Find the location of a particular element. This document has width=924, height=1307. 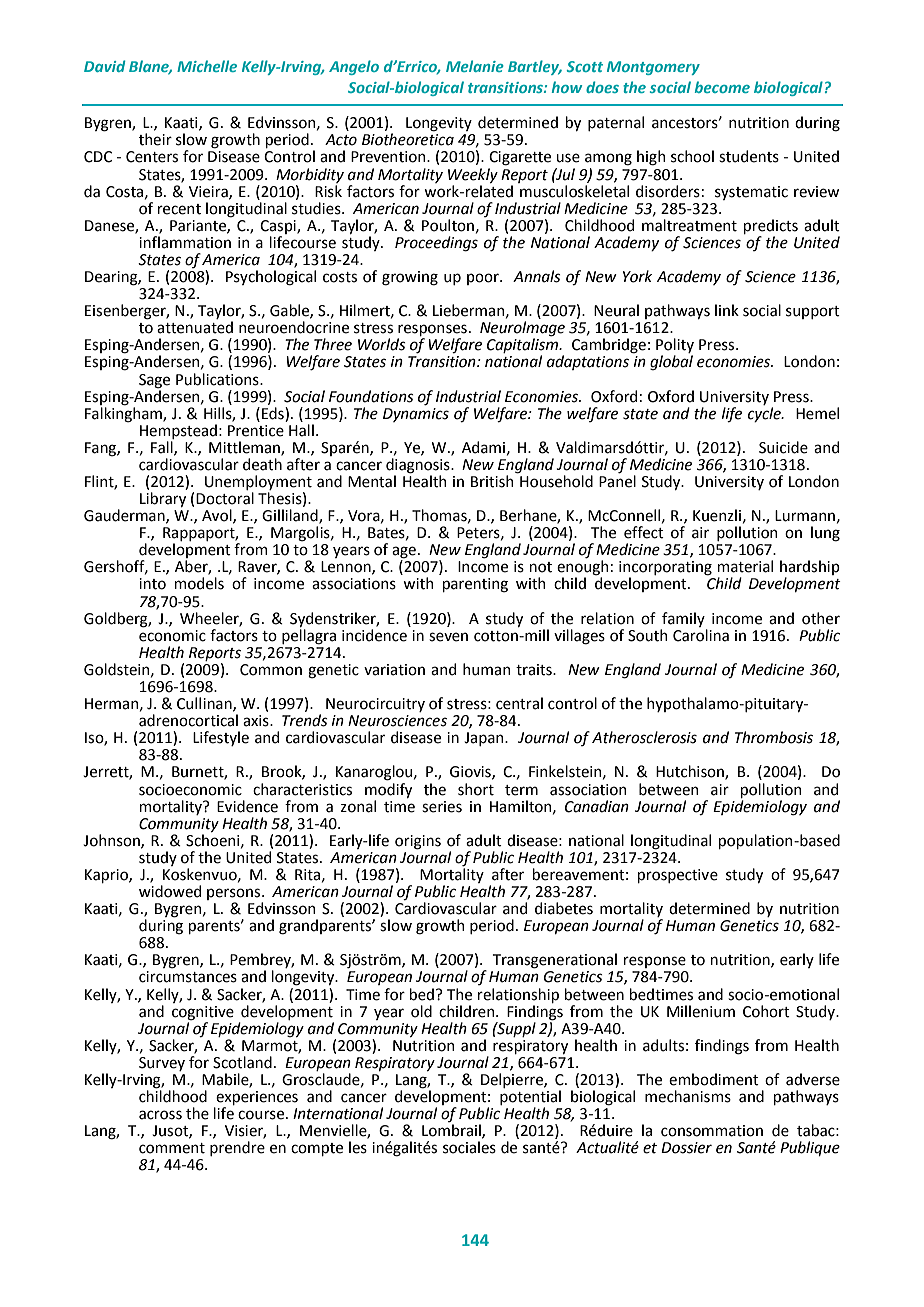

Melanie is located at coordinates (475, 66).
